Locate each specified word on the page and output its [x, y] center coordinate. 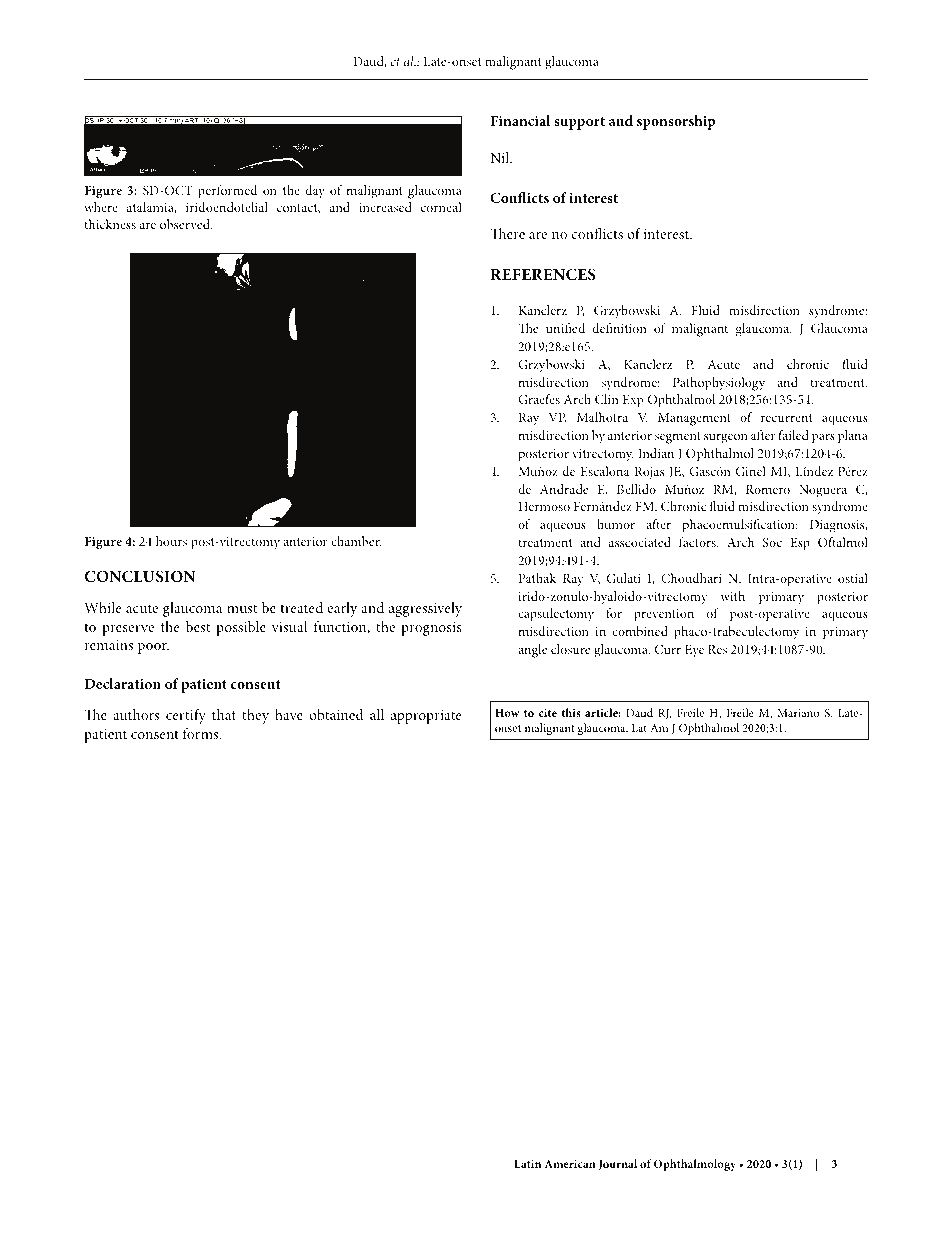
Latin [527, 1164]
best [198, 626]
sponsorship [676, 122]
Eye [694, 651]
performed [227, 192]
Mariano [798, 713]
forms [202, 733]
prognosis [431, 629]
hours [171, 541]
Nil [501, 157]
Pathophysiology [719, 384]
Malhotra [602, 417]
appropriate [426, 717]
